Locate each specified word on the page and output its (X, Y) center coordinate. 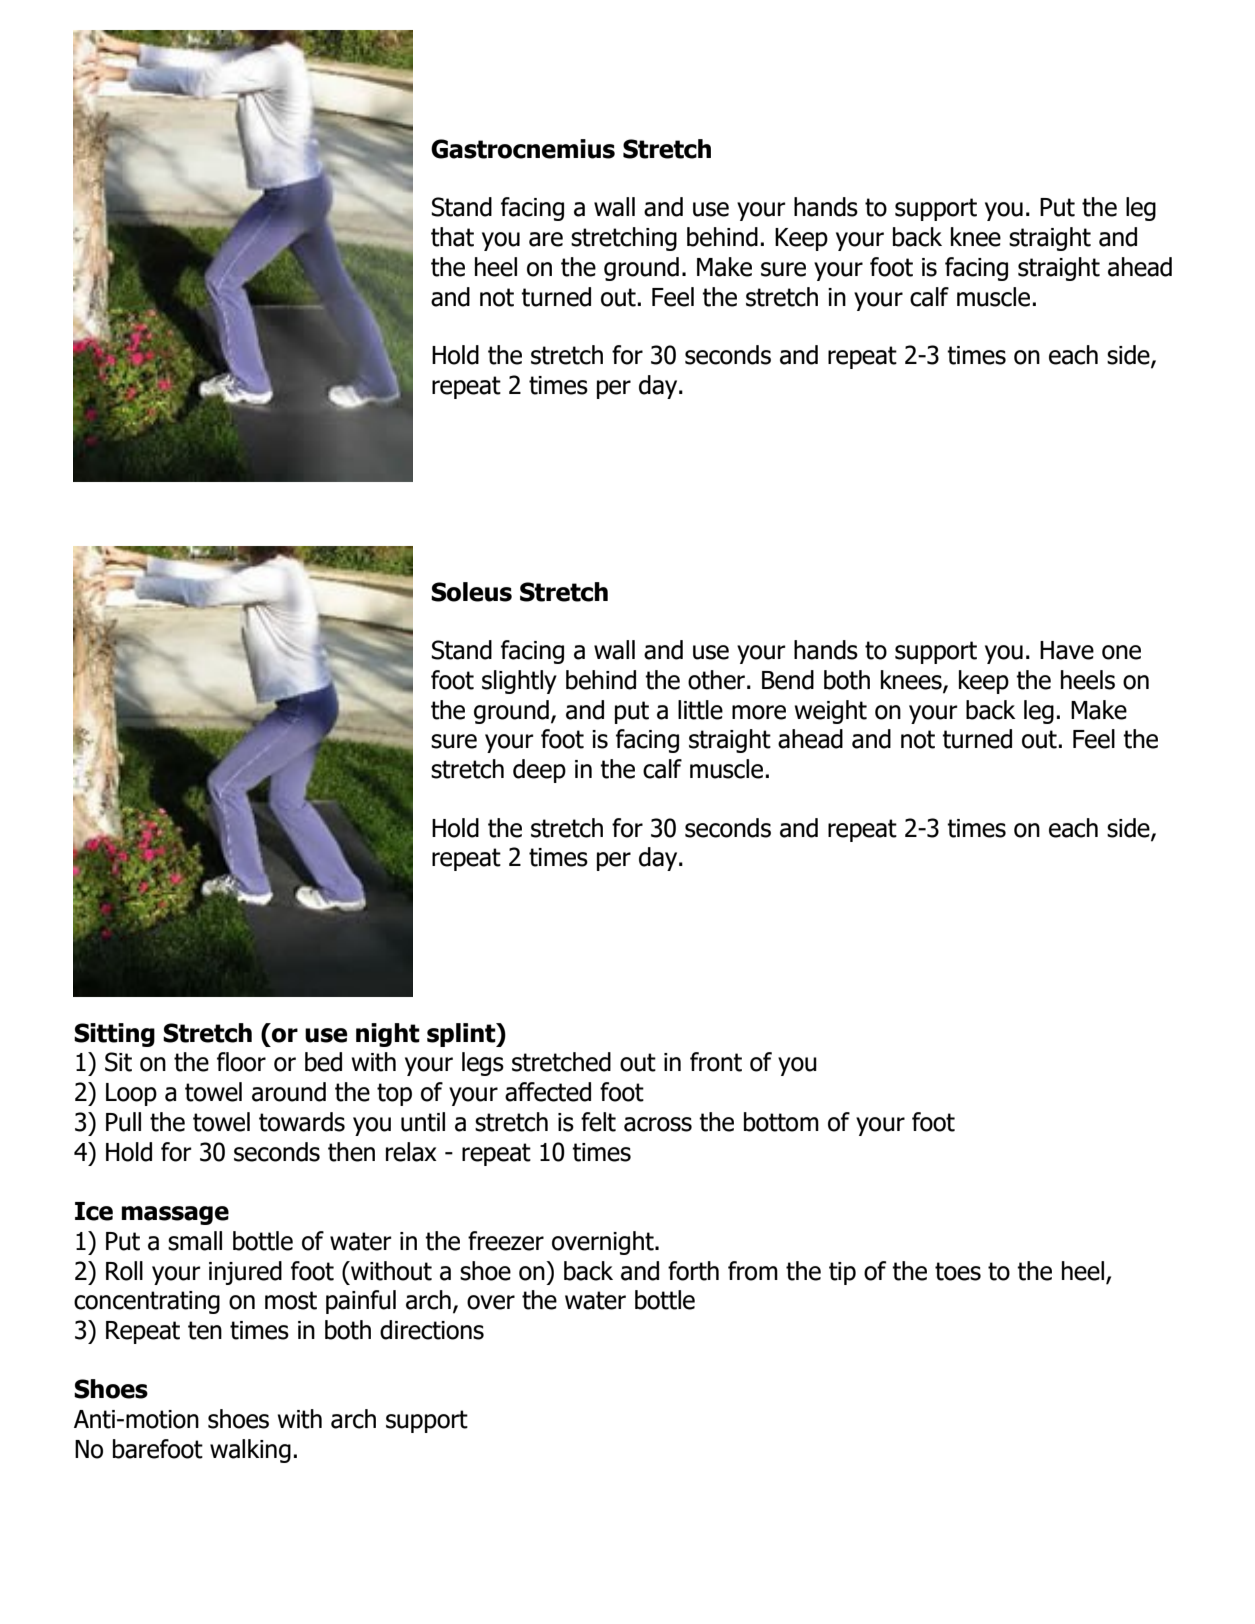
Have (1067, 650)
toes (958, 1271)
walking (250, 1451)
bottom (781, 1122)
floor (241, 1062)
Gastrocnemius (523, 149)
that (452, 237)
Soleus (471, 592)
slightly (519, 682)
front (716, 1062)
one (1121, 652)
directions (432, 1330)
